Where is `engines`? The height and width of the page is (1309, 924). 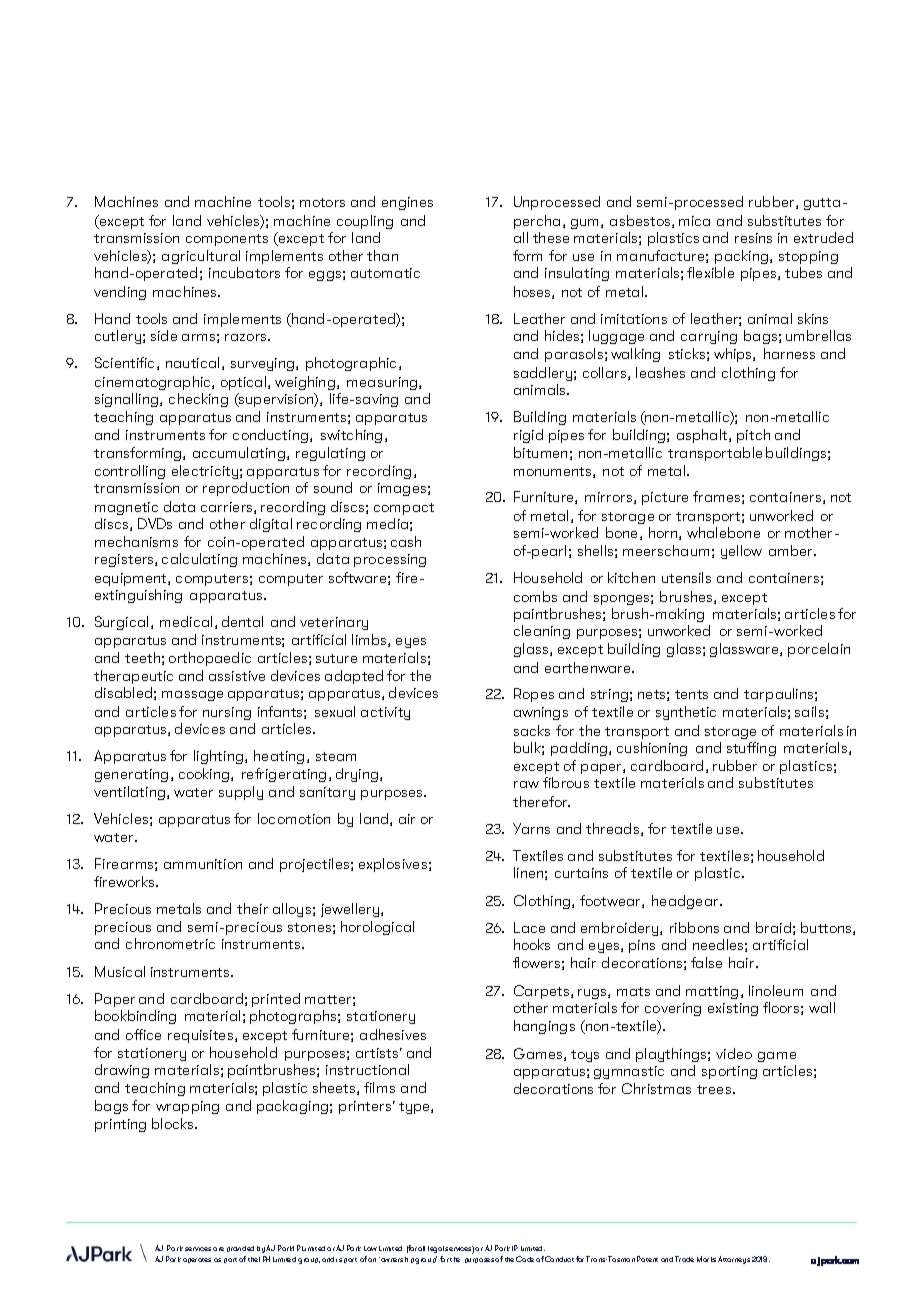 engines is located at coordinates (407, 203).
